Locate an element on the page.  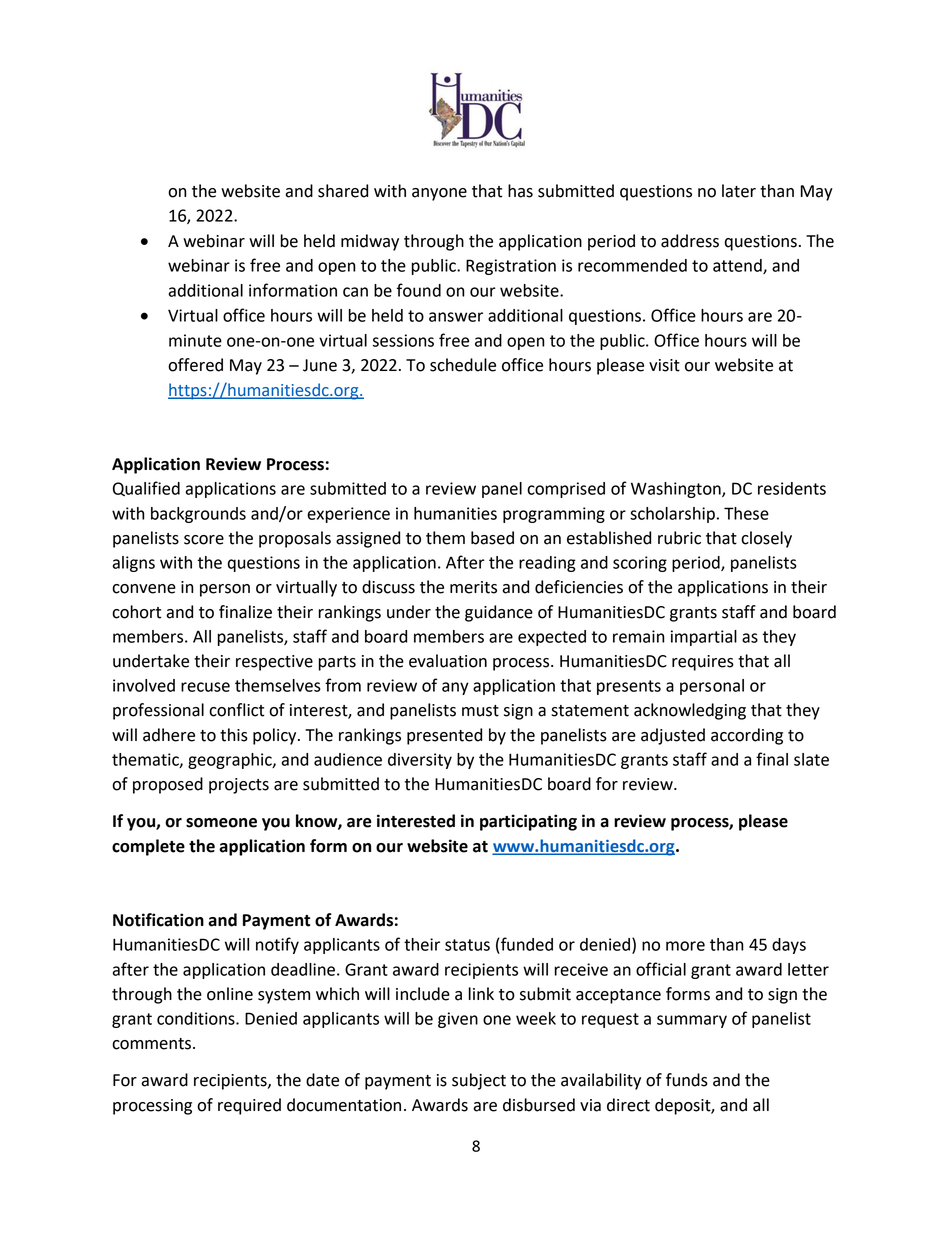
anyone is located at coordinates (439, 194).
